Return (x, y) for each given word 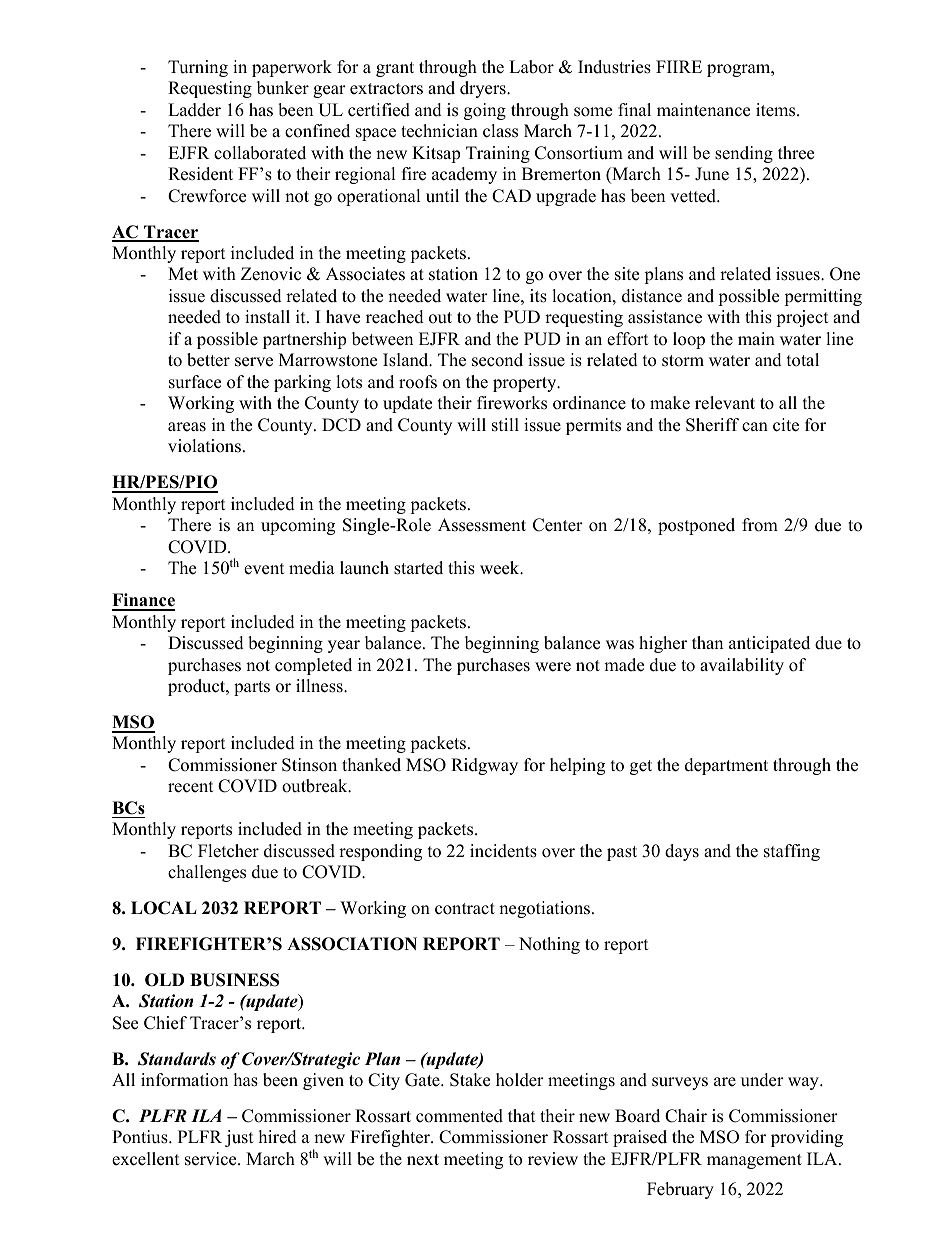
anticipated (769, 644)
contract (465, 909)
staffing (792, 852)
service (212, 1159)
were (553, 667)
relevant (725, 403)
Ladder (194, 110)
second (497, 360)
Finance (143, 601)
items (777, 110)
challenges (207, 873)
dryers (484, 89)
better (208, 360)
